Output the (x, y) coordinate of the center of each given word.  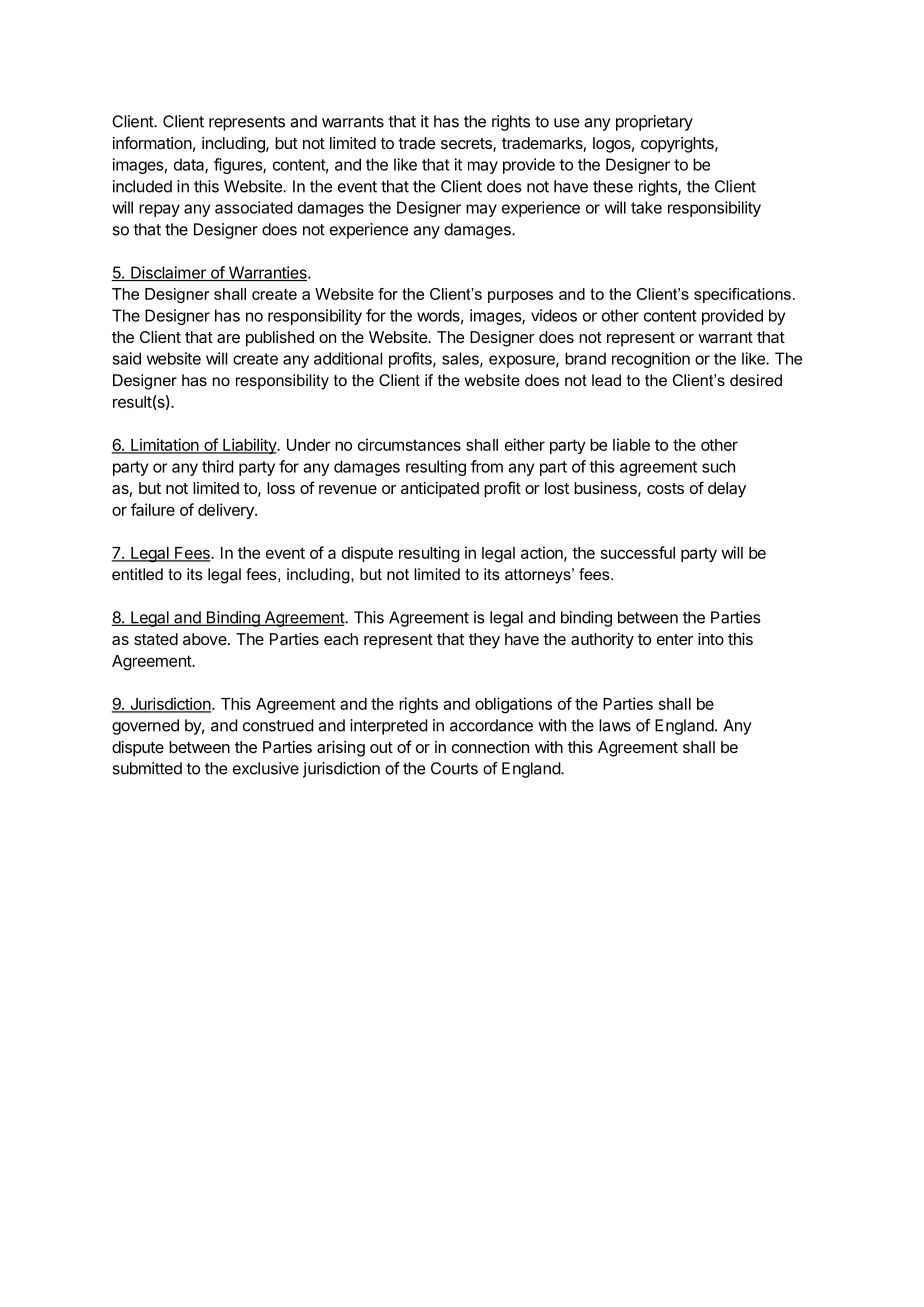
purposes (520, 297)
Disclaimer (168, 273)
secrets (467, 145)
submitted (147, 768)
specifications (742, 295)
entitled (137, 574)
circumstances (409, 444)
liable (631, 444)
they (484, 641)
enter (675, 639)
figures (239, 166)
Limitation (165, 445)
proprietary (654, 123)
